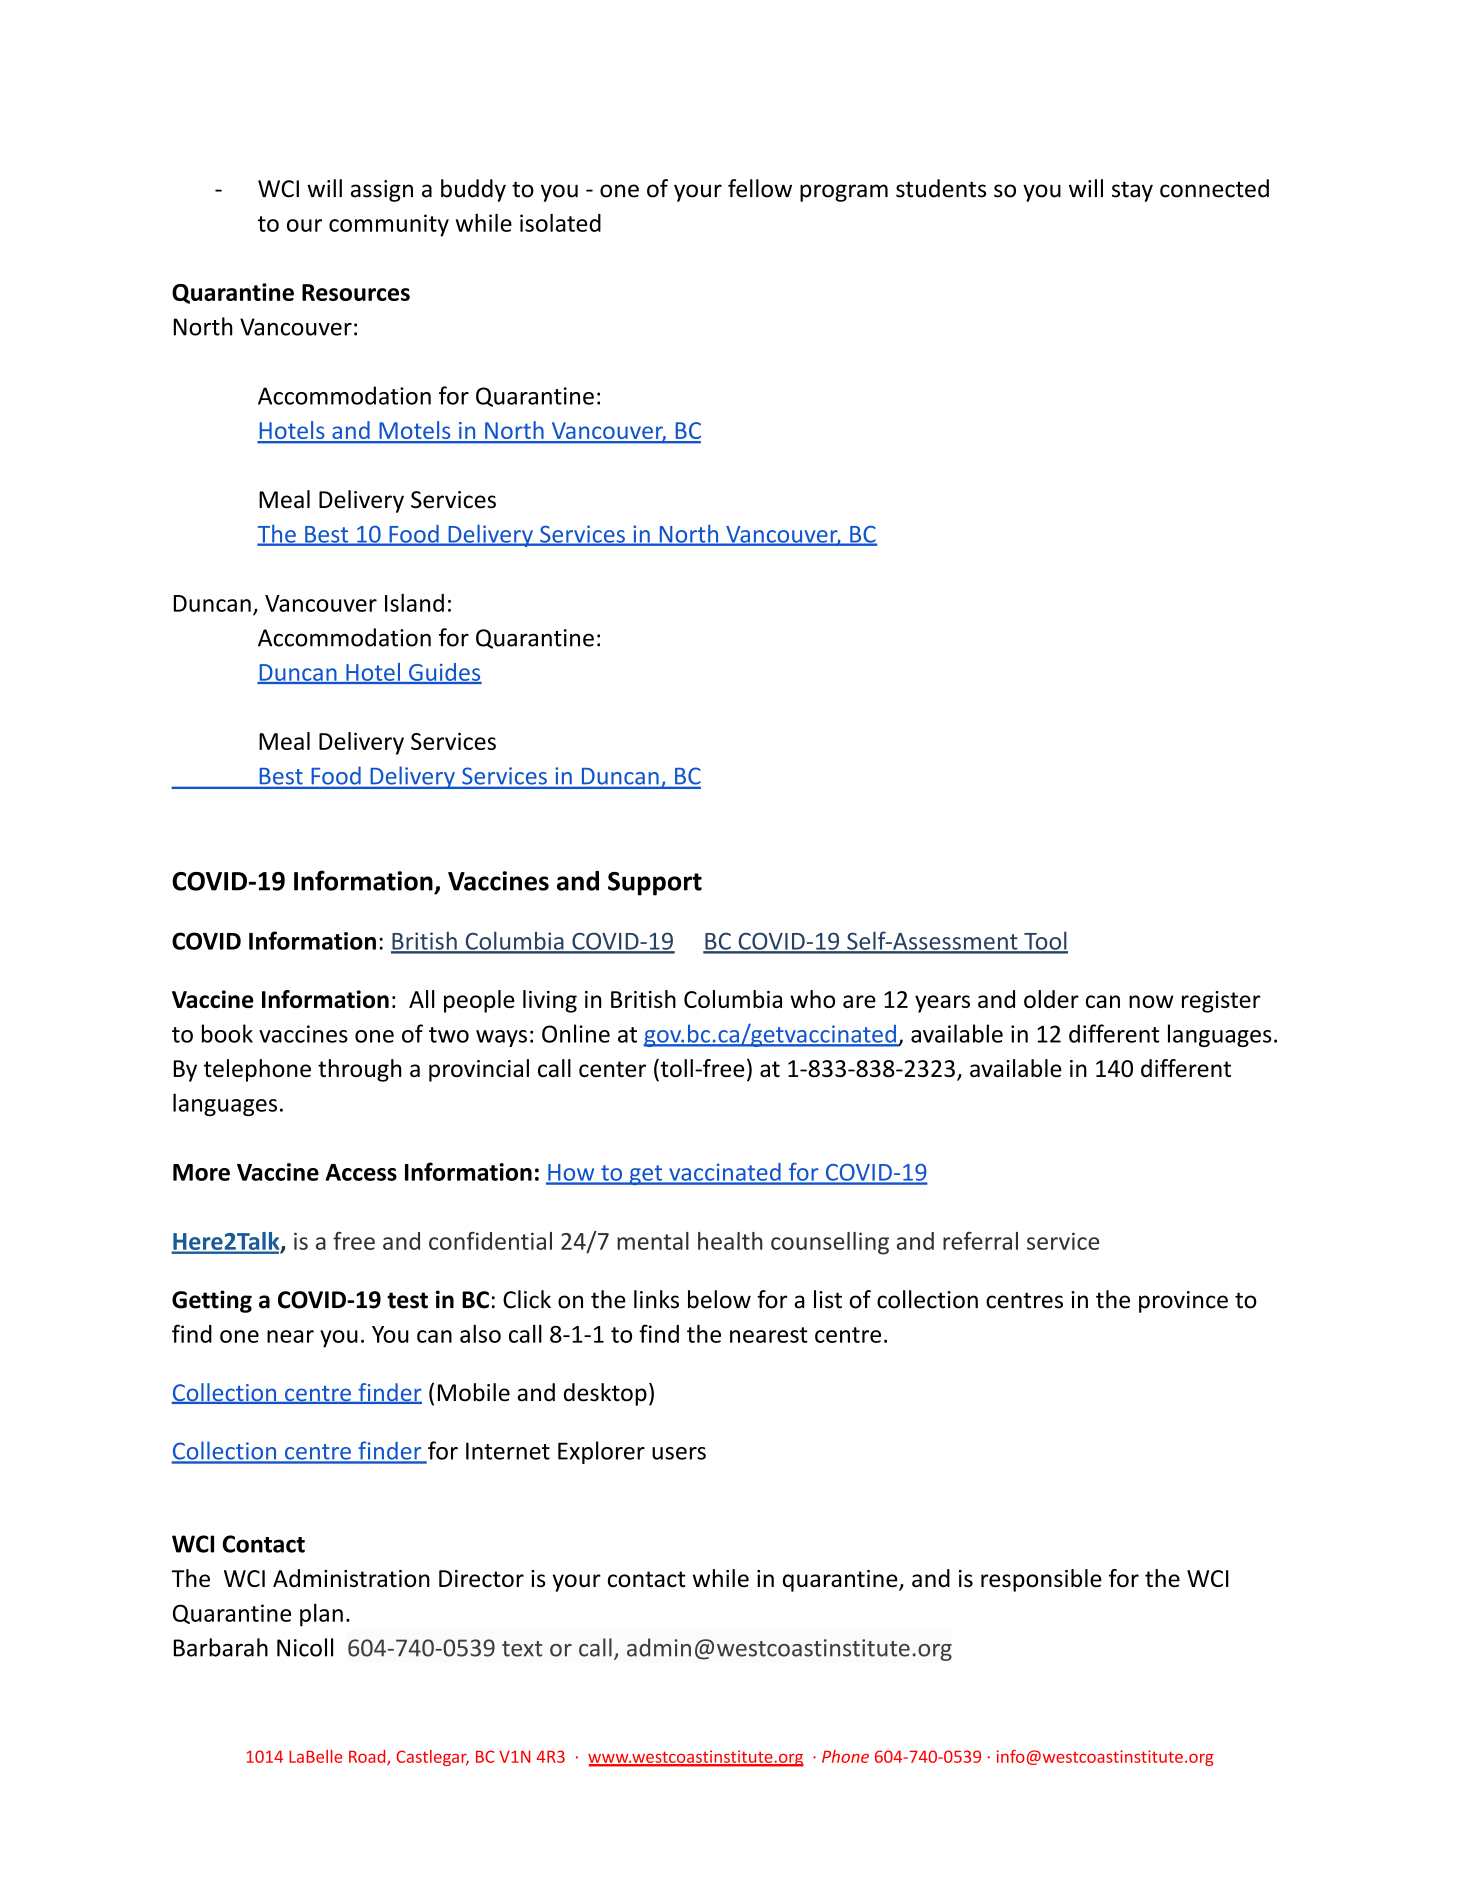 This page has height=1888, width=1459. What do you see at coordinates (389, 225) in the page?
I see `community` at bounding box center [389, 225].
